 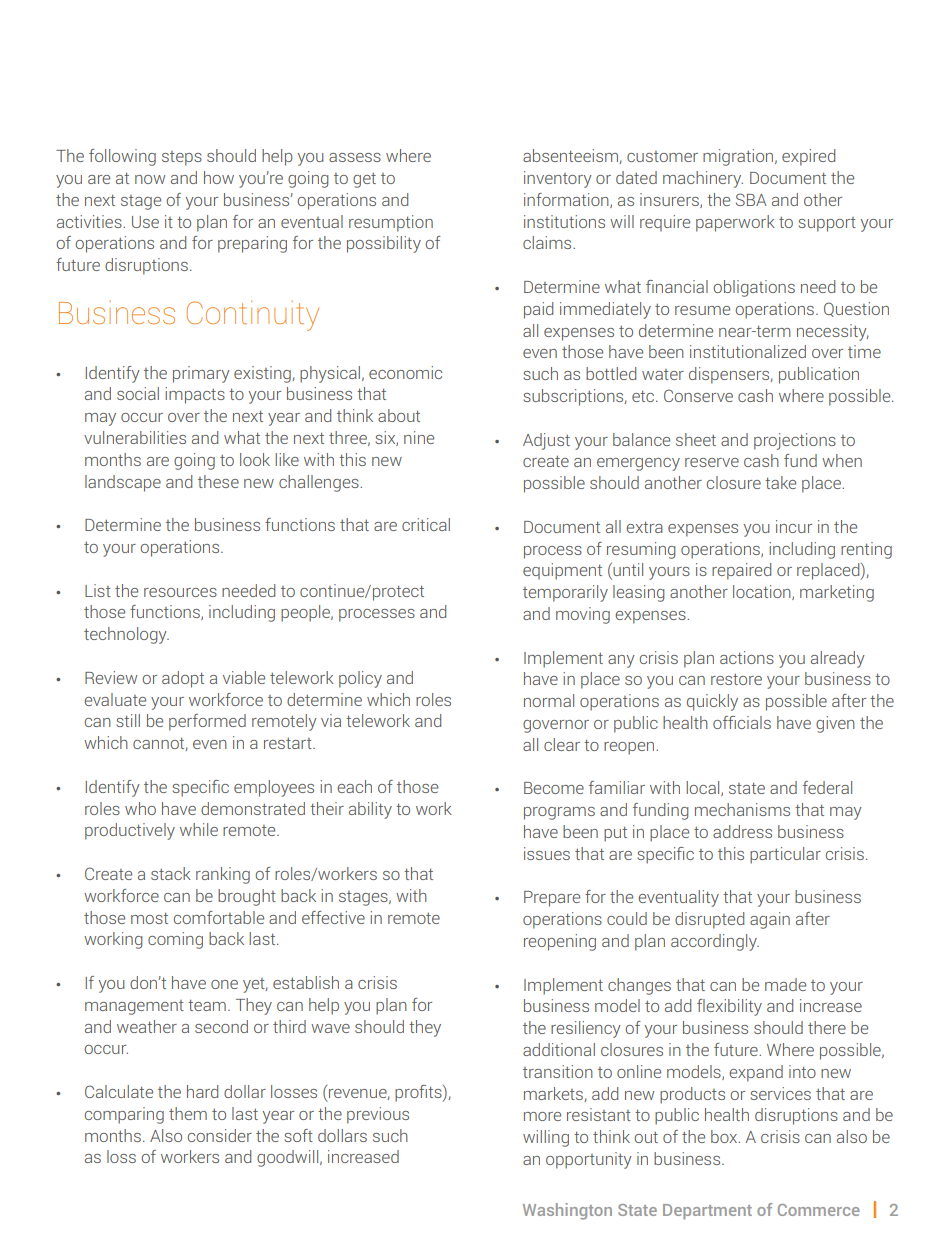 What do you see at coordinates (549, 700) in the screenshot?
I see `normal` at bounding box center [549, 700].
